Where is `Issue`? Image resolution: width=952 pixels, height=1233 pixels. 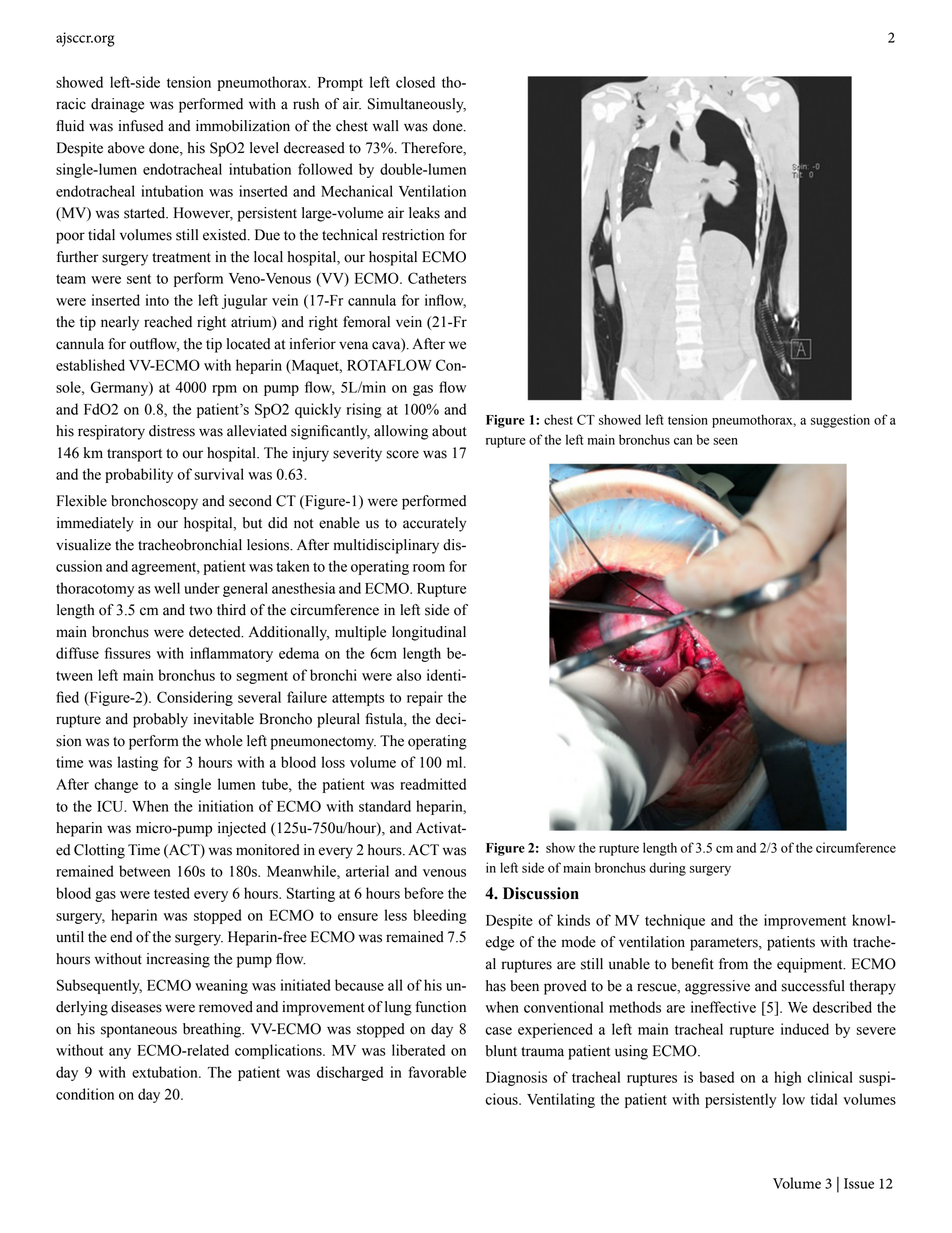
Issue is located at coordinates (859, 1183).
